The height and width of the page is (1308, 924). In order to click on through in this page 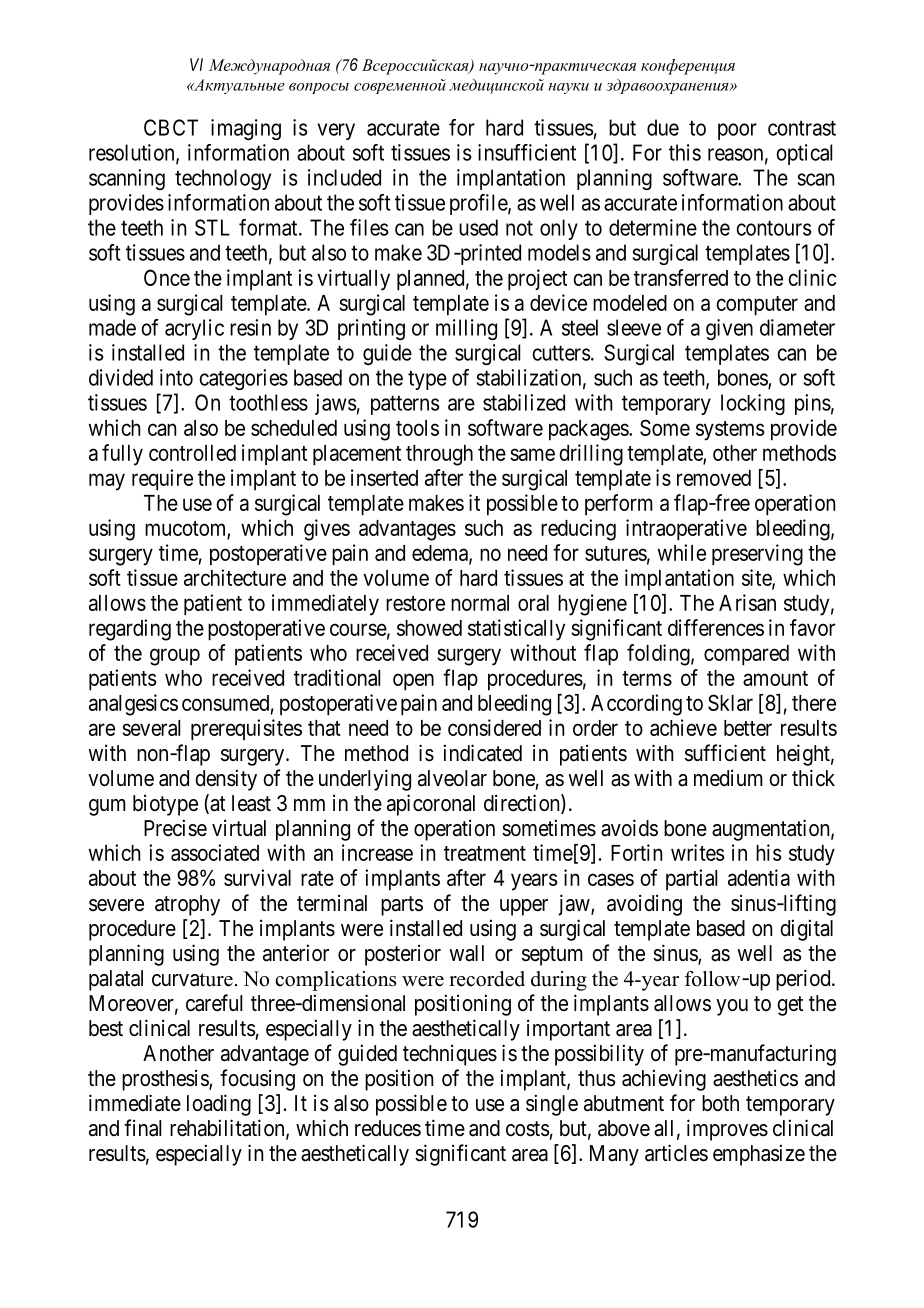, I will do `click(439, 455)`.
